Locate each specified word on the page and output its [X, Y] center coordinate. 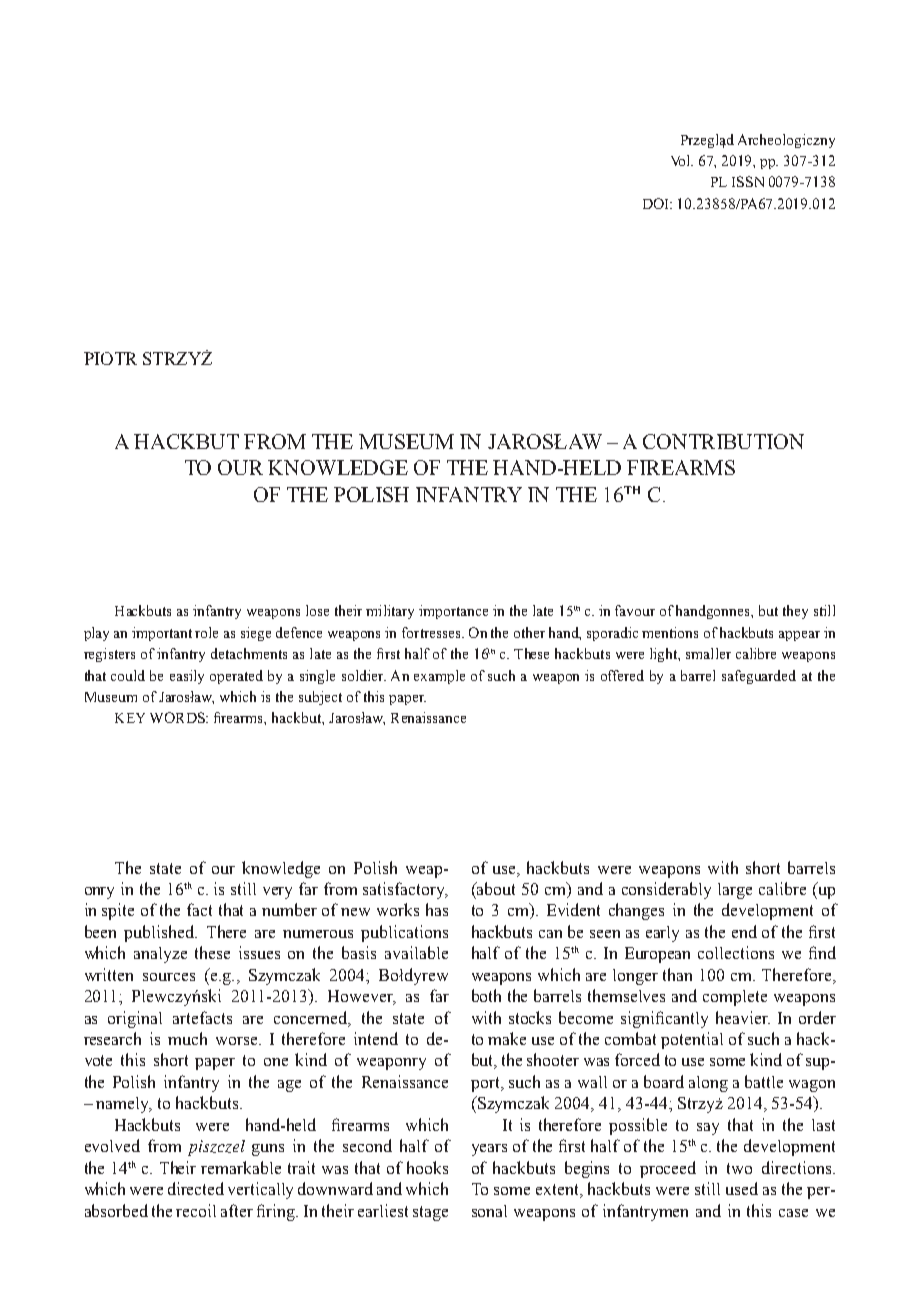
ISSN [748, 181]
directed [196, 1188]
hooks [427, 1167]
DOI [657, 203]
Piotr [110, 358]
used [742, 1188]
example [439, 677]
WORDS [178, 717]
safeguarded [759, 677]
